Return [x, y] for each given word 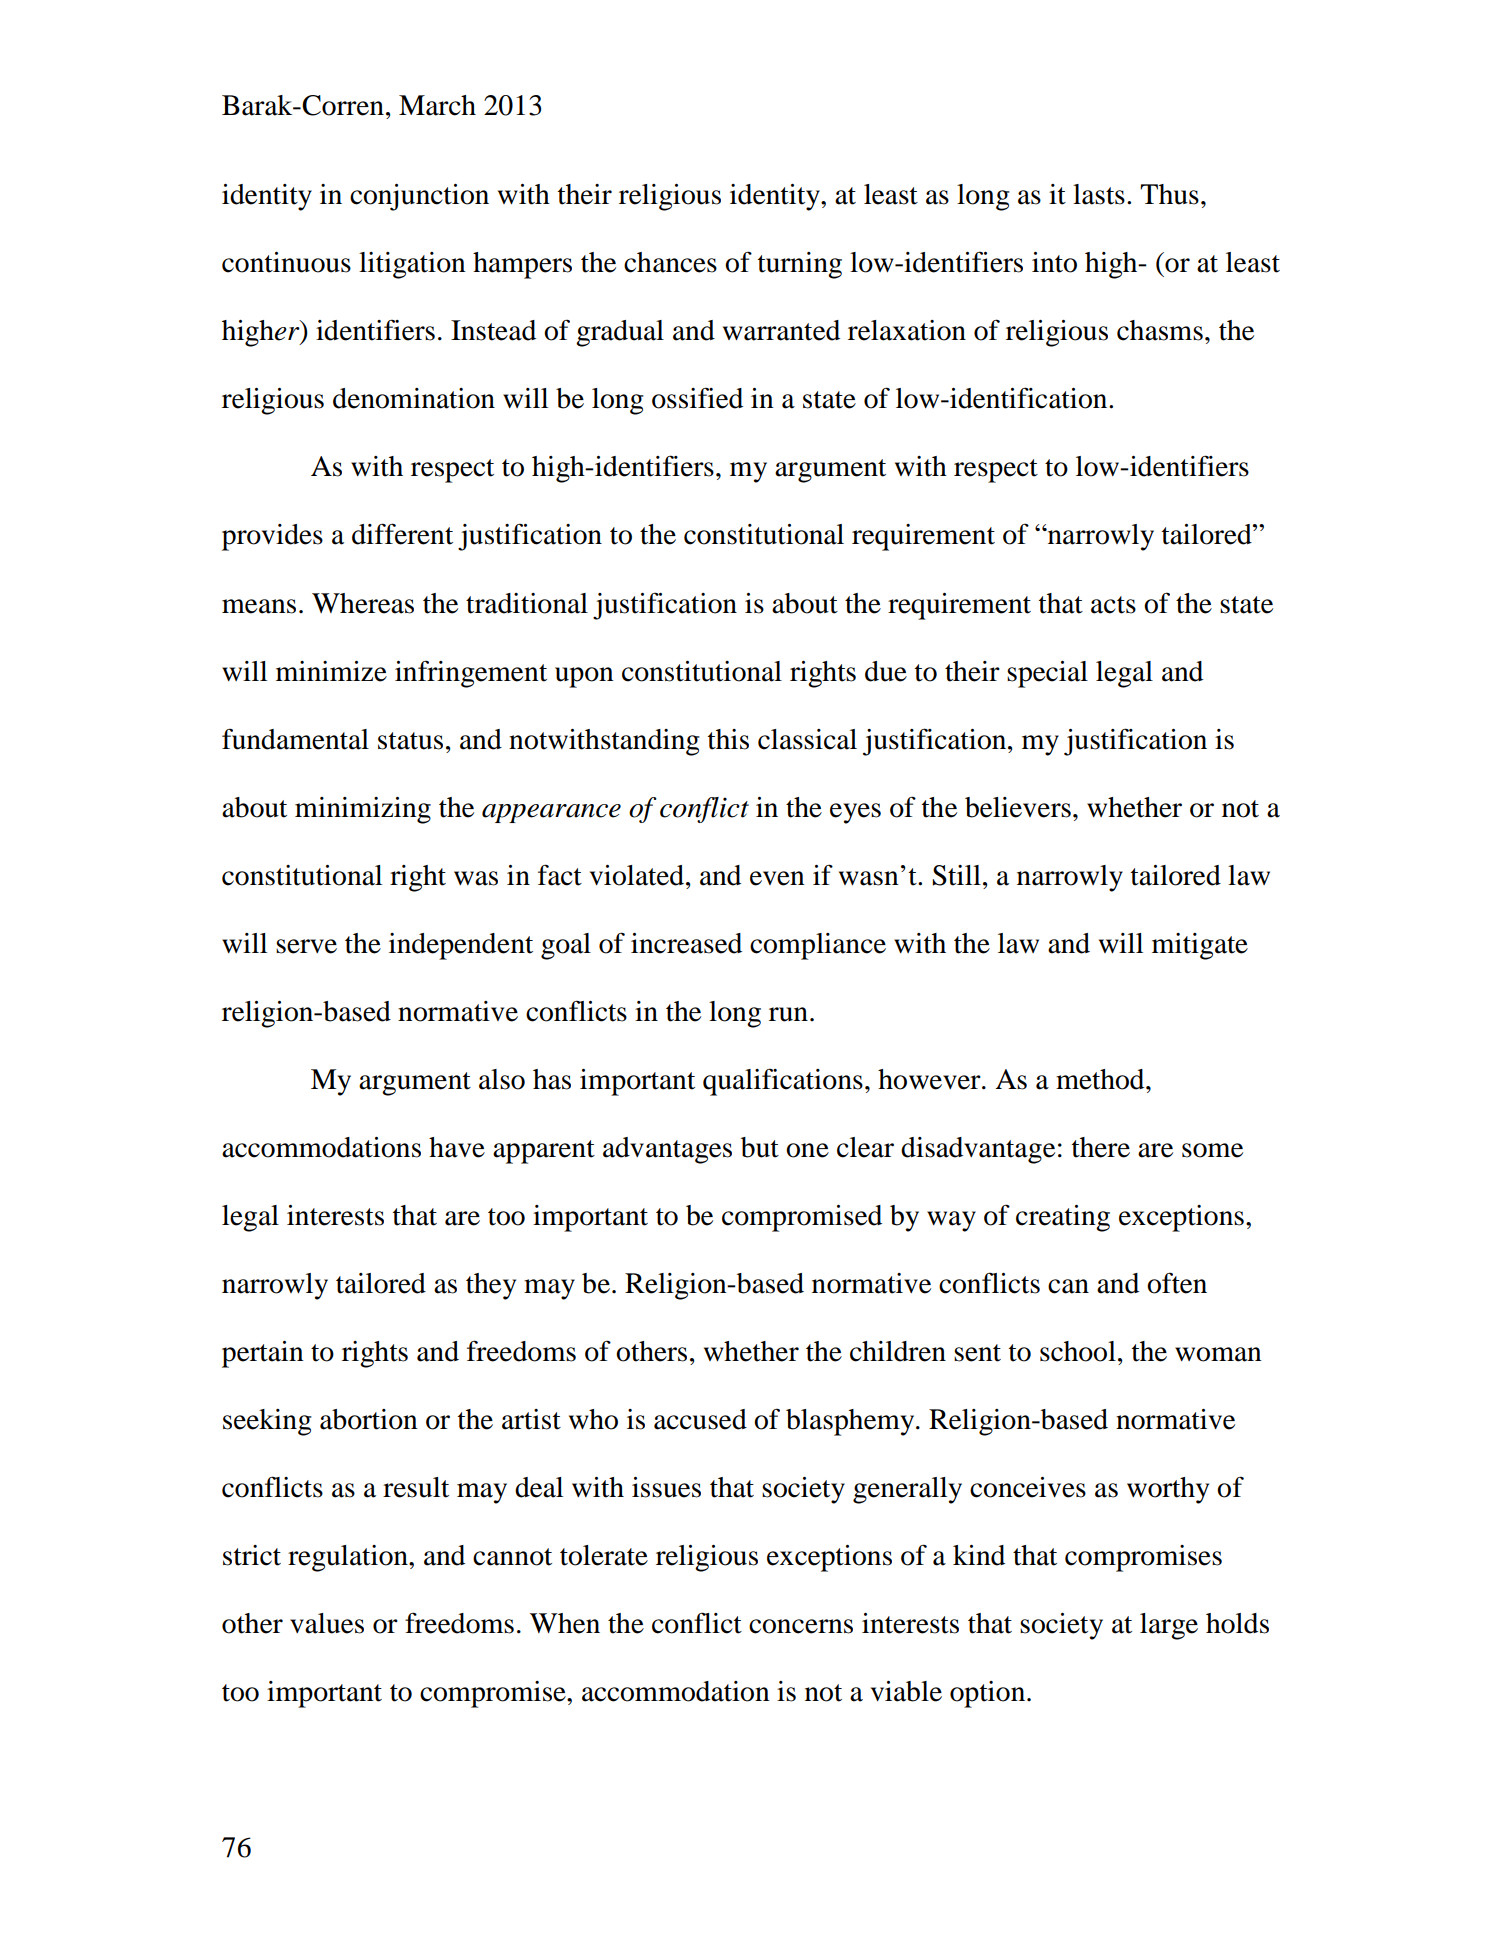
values [327, 1623]
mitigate [1200, 946]
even [777, 878]
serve [306, 946]
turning [800, 265]
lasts [1099, 194]
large [1169, 1626]
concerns [801, 1626]
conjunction [419, 197]
